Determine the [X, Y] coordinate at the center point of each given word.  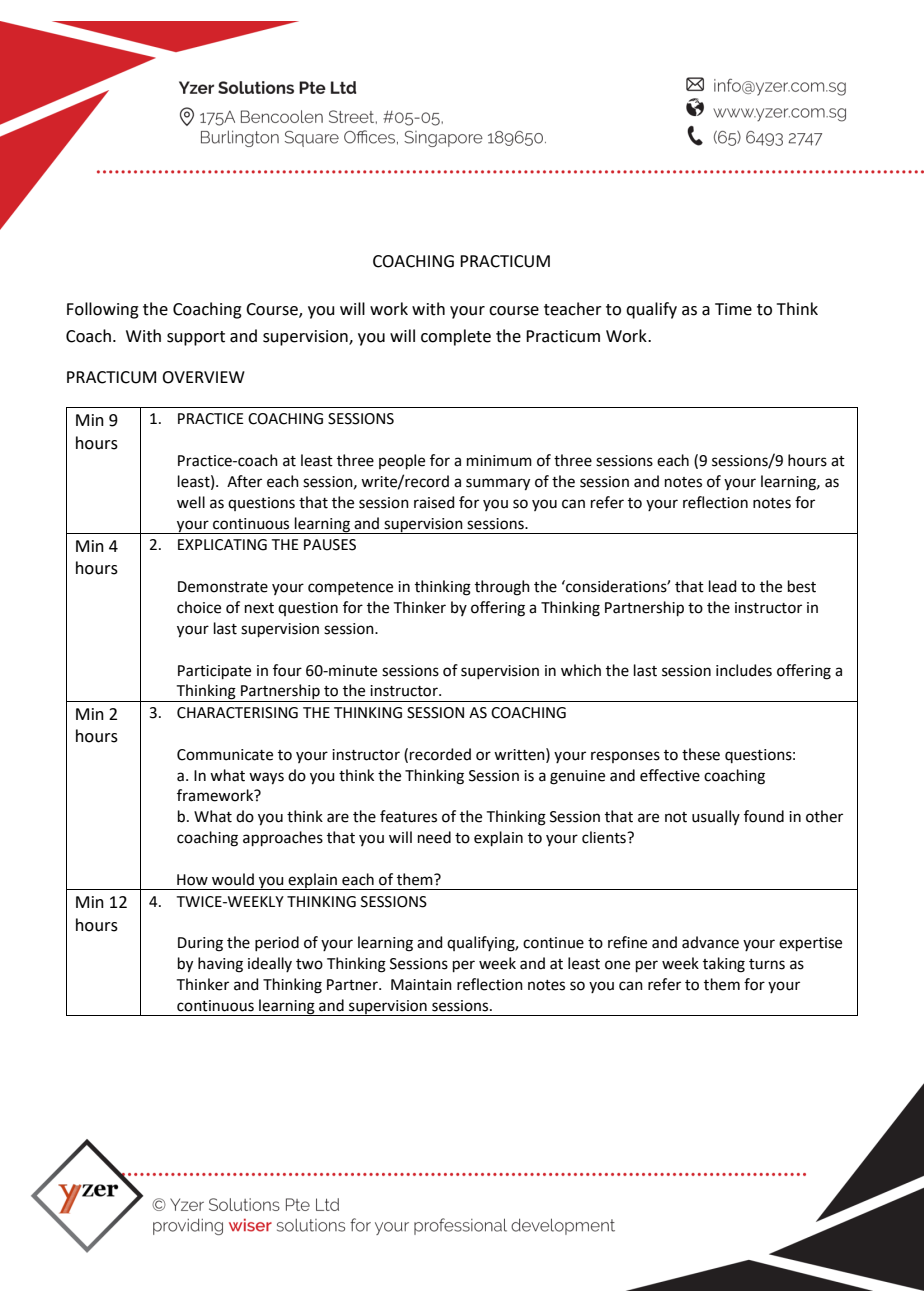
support [196, 338]
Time [733, 309]
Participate [214, 672]
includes [744, 670]
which [581, 670]
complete [456, 337]
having [220, 965]
